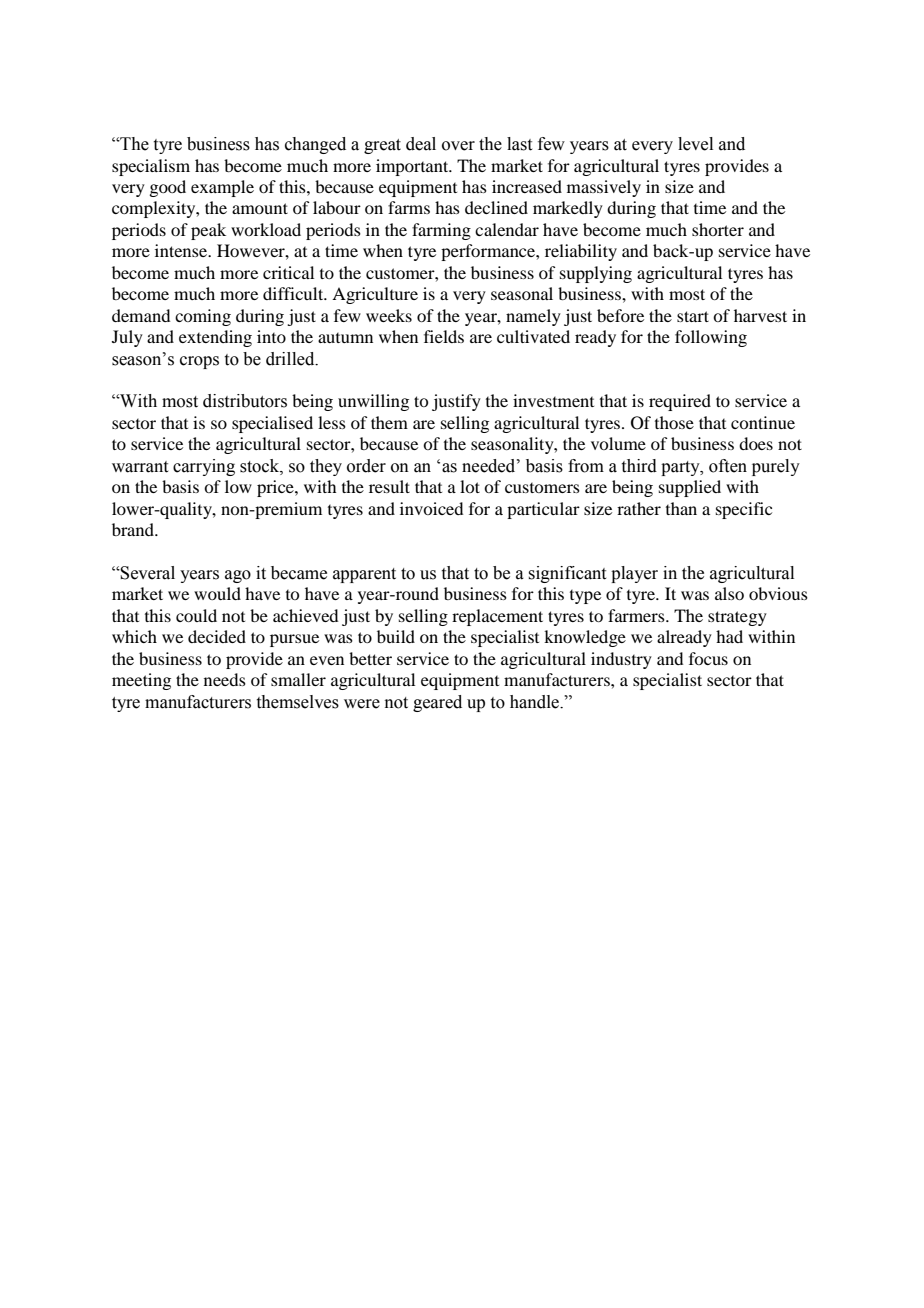 The image size is (924, 1308). I want to click on distributors, so click(245, 401).
